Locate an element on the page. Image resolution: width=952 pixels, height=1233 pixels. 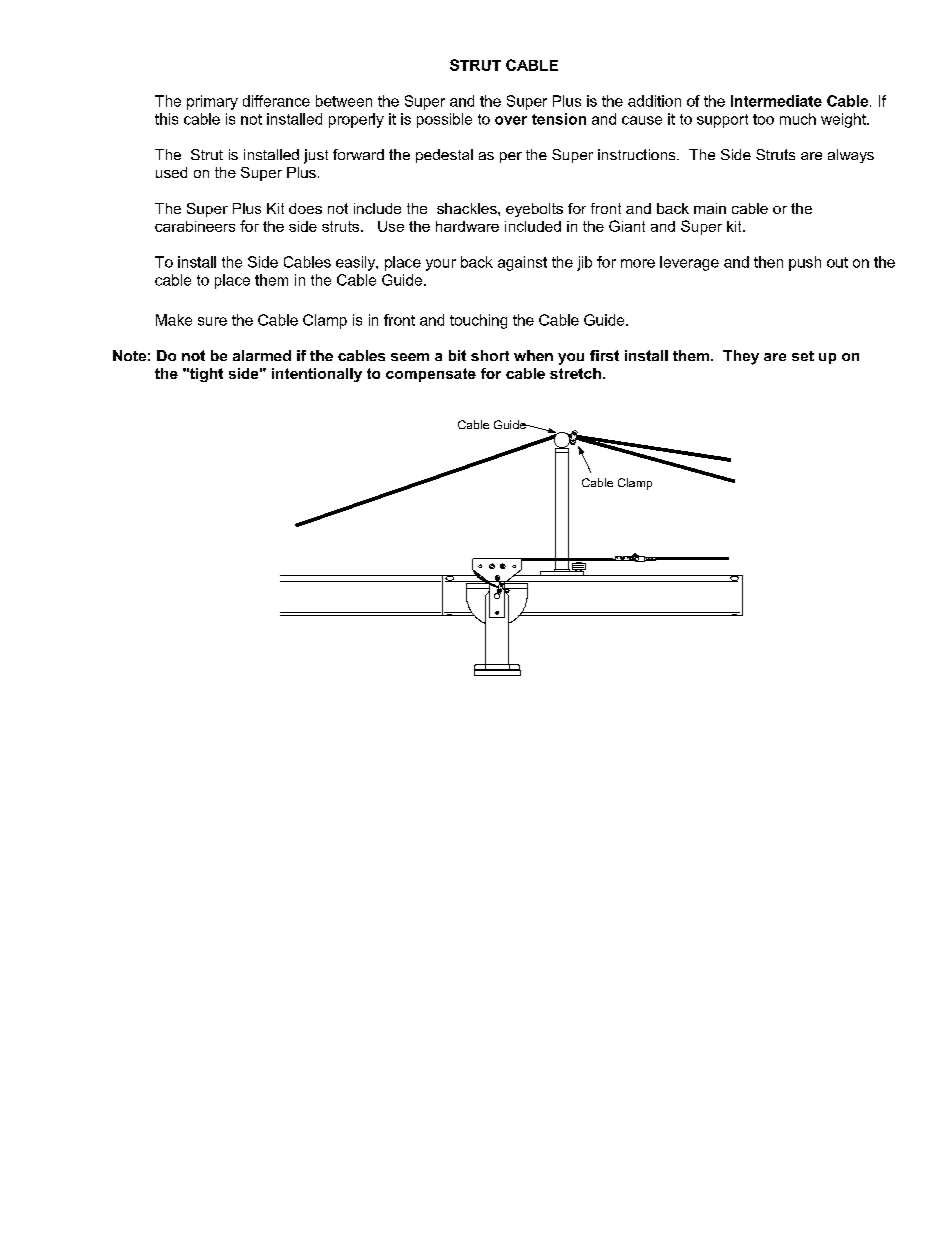
short is located at coordinates (490, 355).
